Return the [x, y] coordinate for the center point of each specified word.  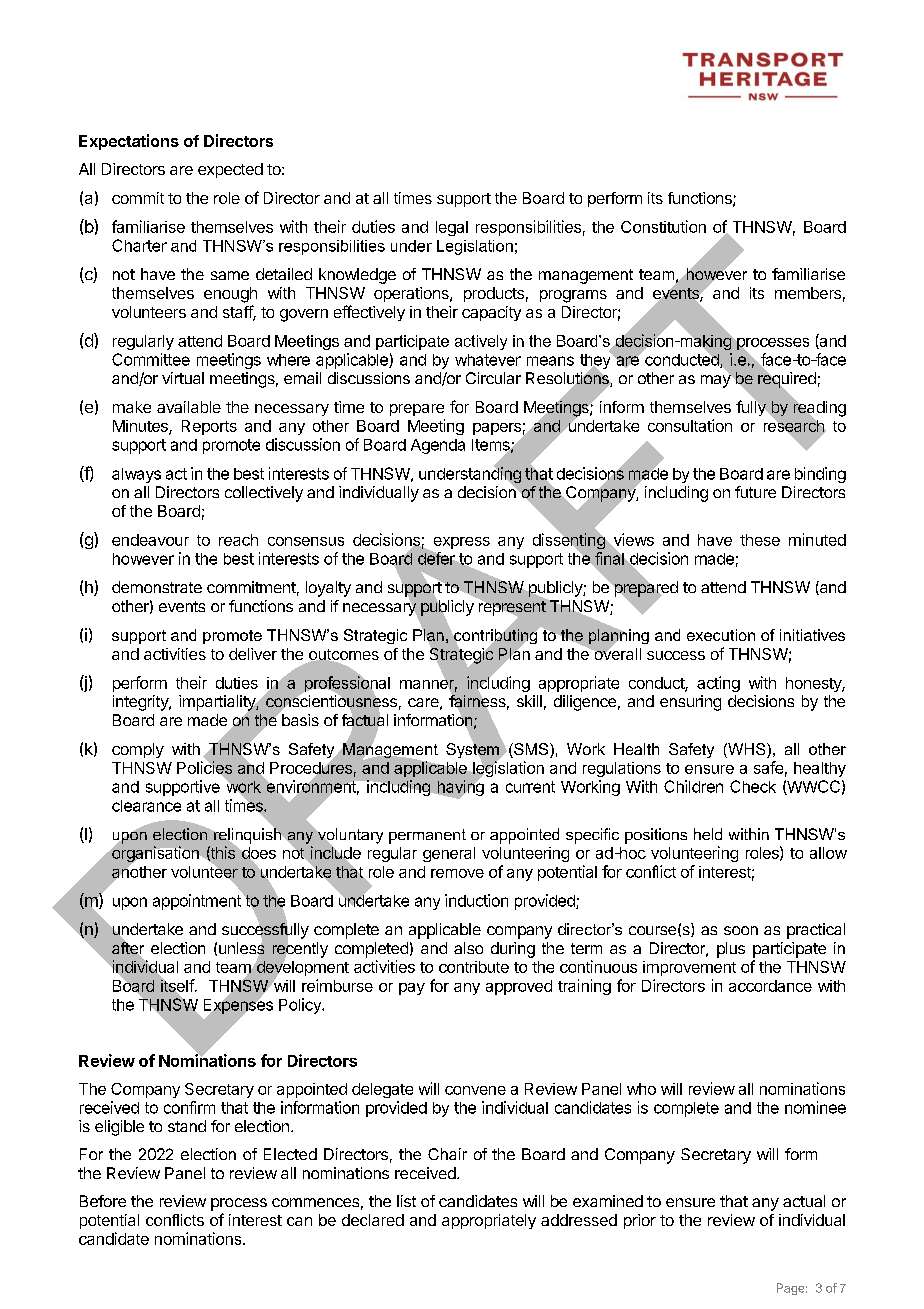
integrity [141, 703]
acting [718, 684]
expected [230, 170]
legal [452, 228]
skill [529, 701]
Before [103, 1201]
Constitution [663, 226]
